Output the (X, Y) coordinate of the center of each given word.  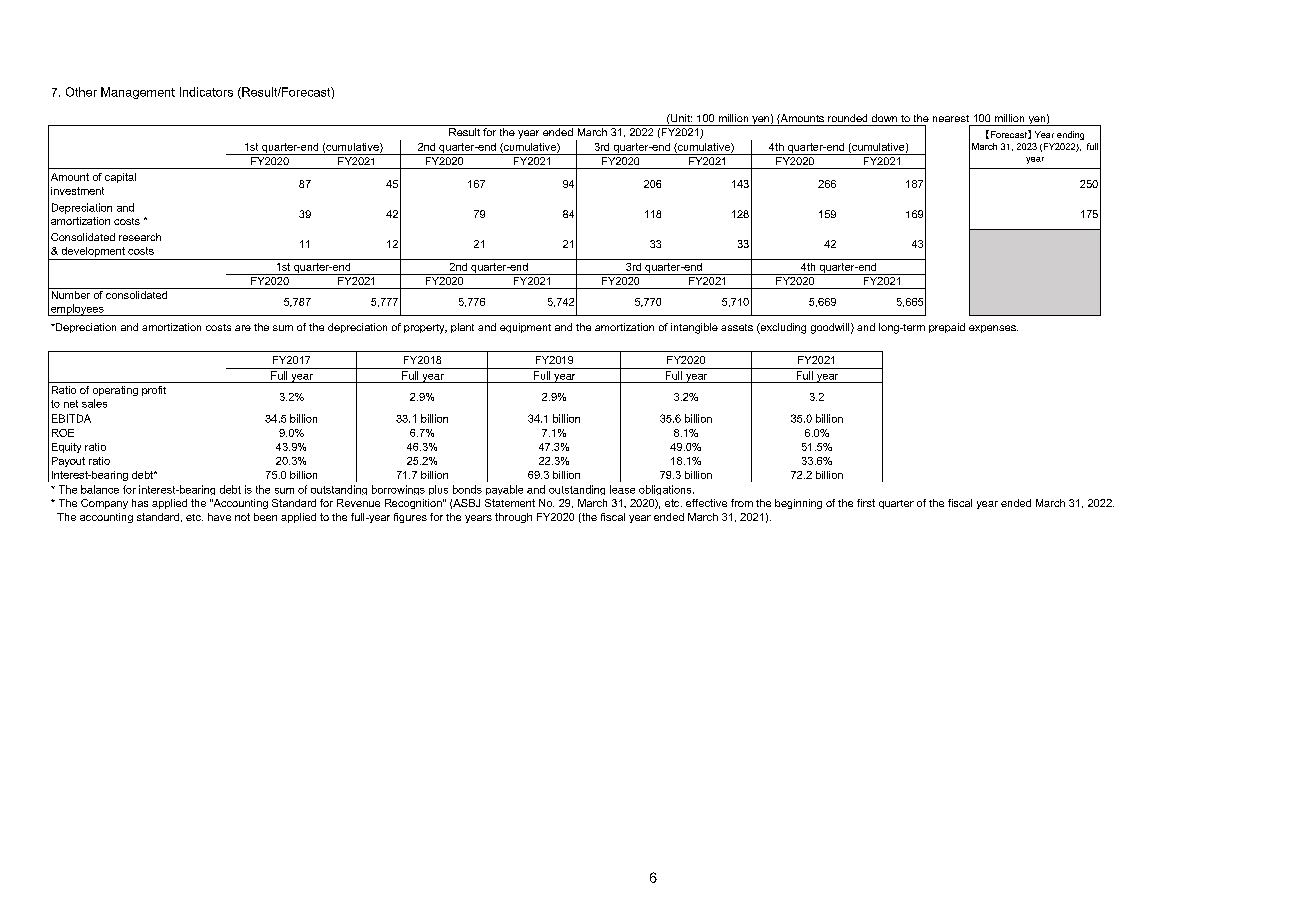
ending (1070, 135)
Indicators (206, 92)
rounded (847, 118)
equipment (525, 328)
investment (77, 191)
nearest (951, 118)
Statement (510, 503)
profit (154, 391)
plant (462, 328)
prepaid (947, 328)
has (140, 503)
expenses (993, 329)
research (140, 237)
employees (77, 310)
